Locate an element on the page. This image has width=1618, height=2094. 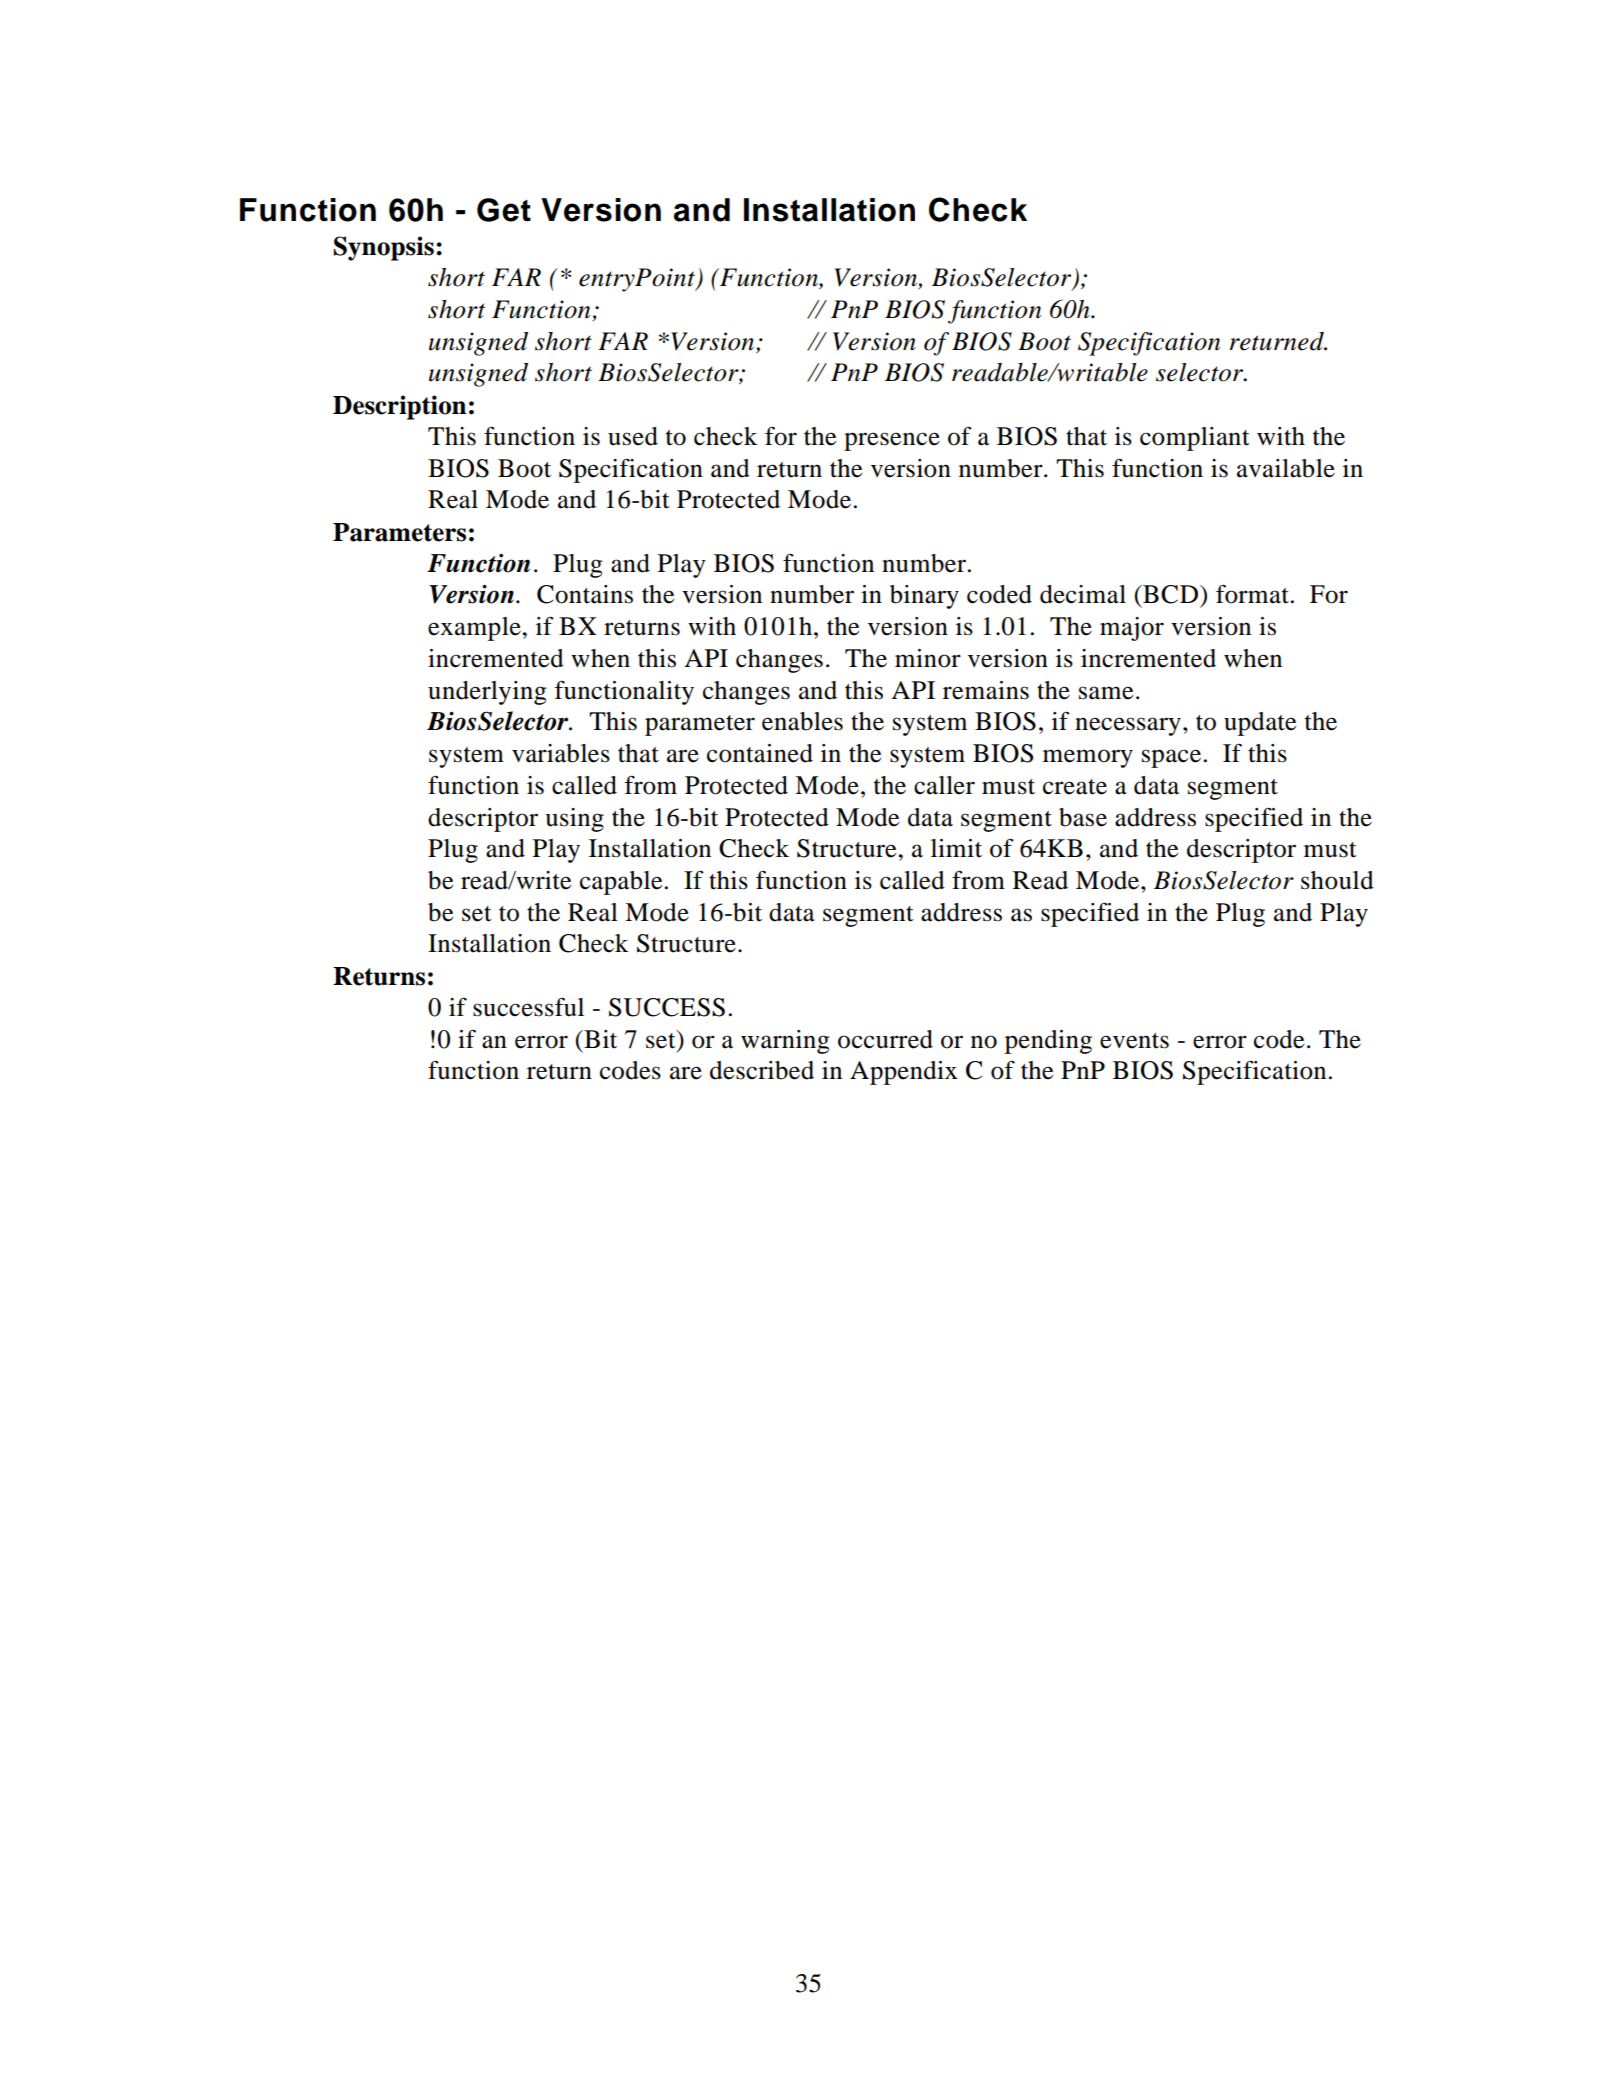
example is located at coordinates (475, 629).
